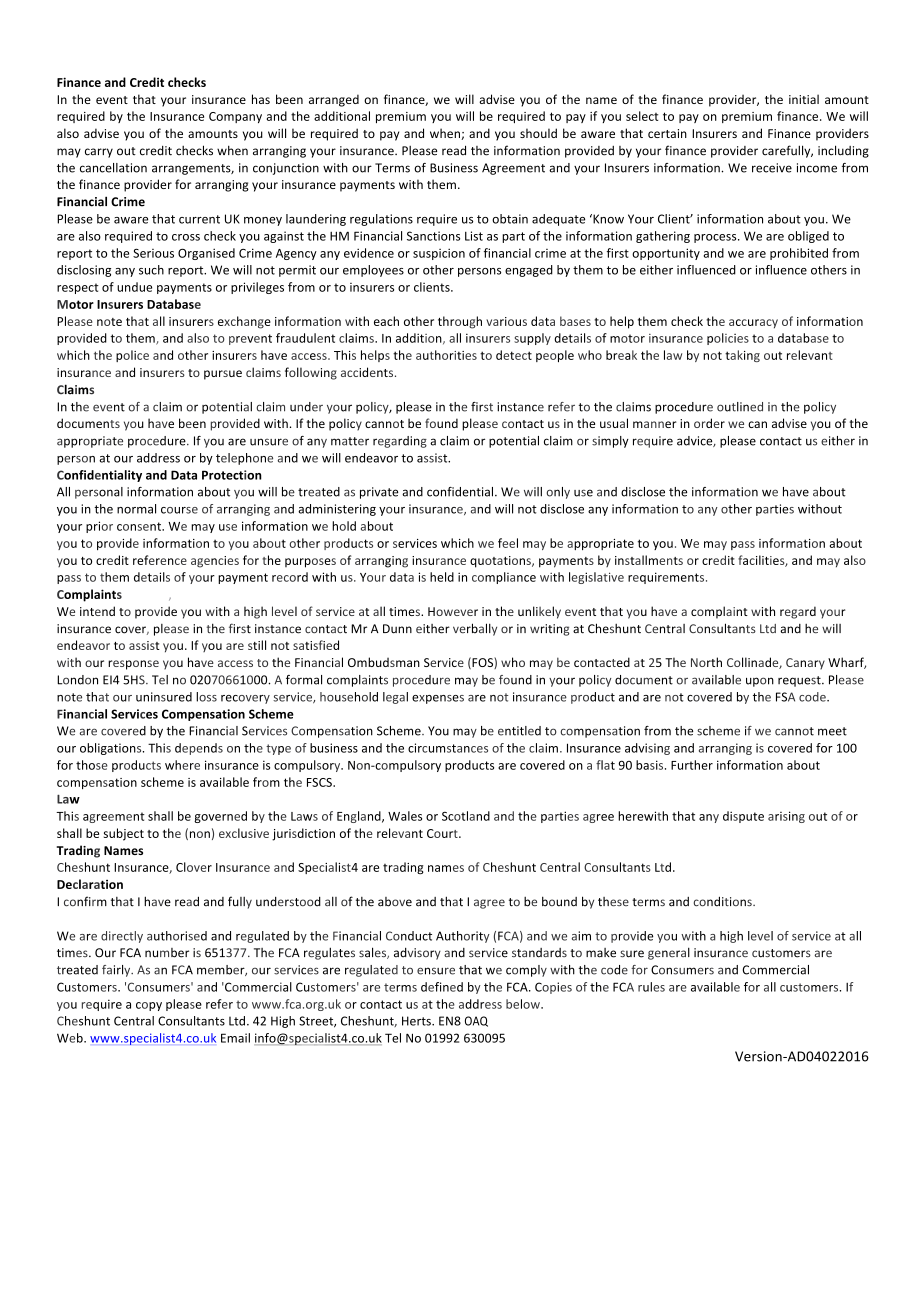 The image size is (924, 1308). I want to click on receive, so click(772, 168).
